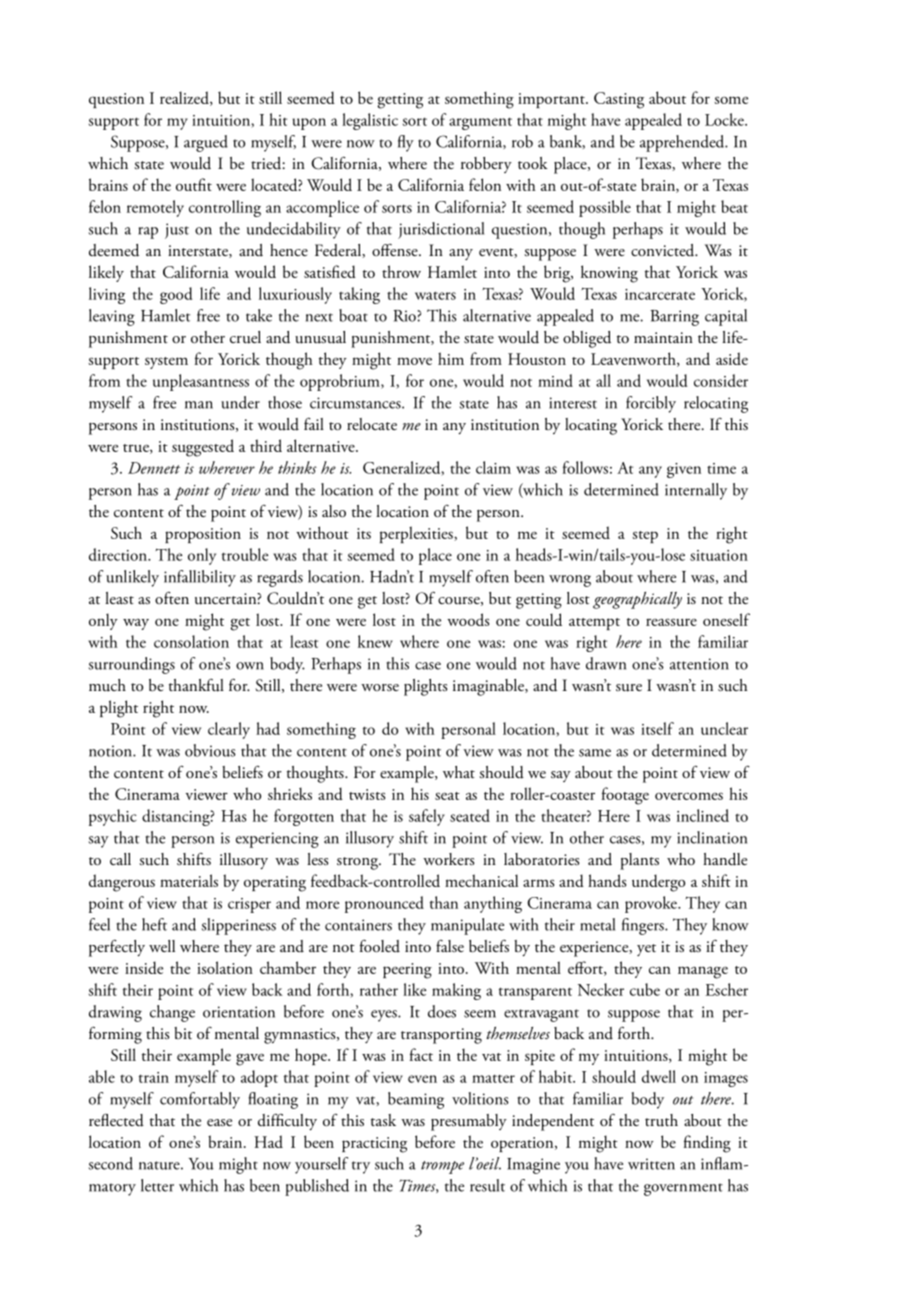  What do you see at coordinates (154, 468) in the image?
I see `Dennett` at bounding box center [154, 468].
